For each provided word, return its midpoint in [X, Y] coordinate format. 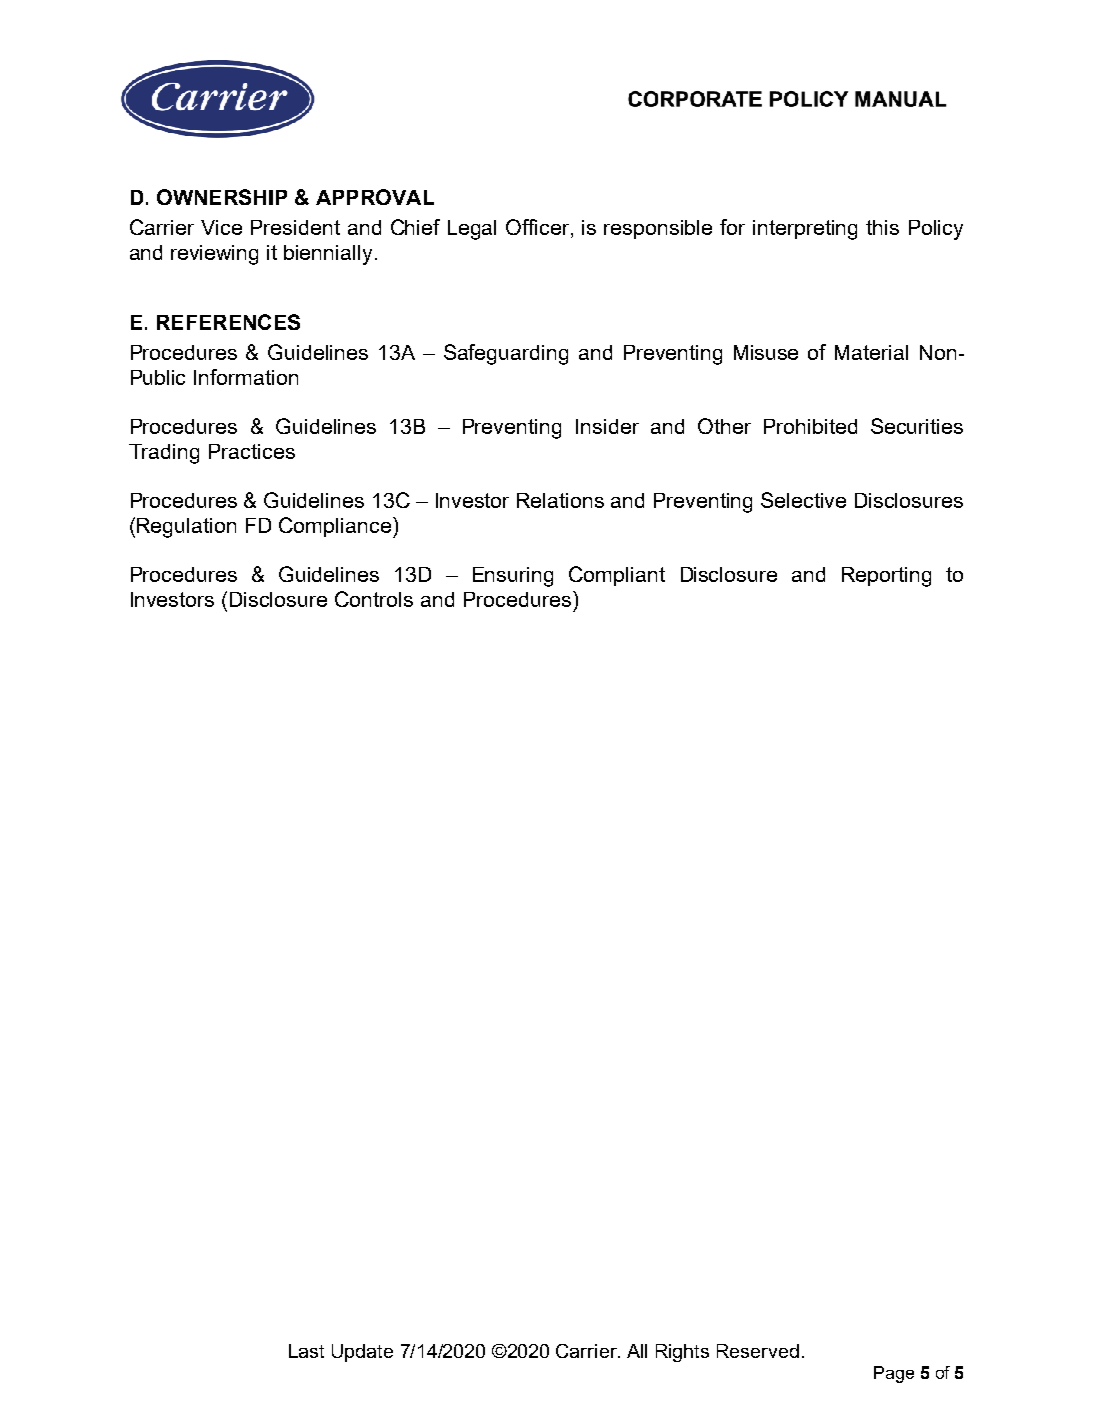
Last [306, 1351]
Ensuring [513, 577]
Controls [374, 599]
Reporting [886, 577]
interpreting [805, 230]
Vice [221, 227]
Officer [539, 228]
